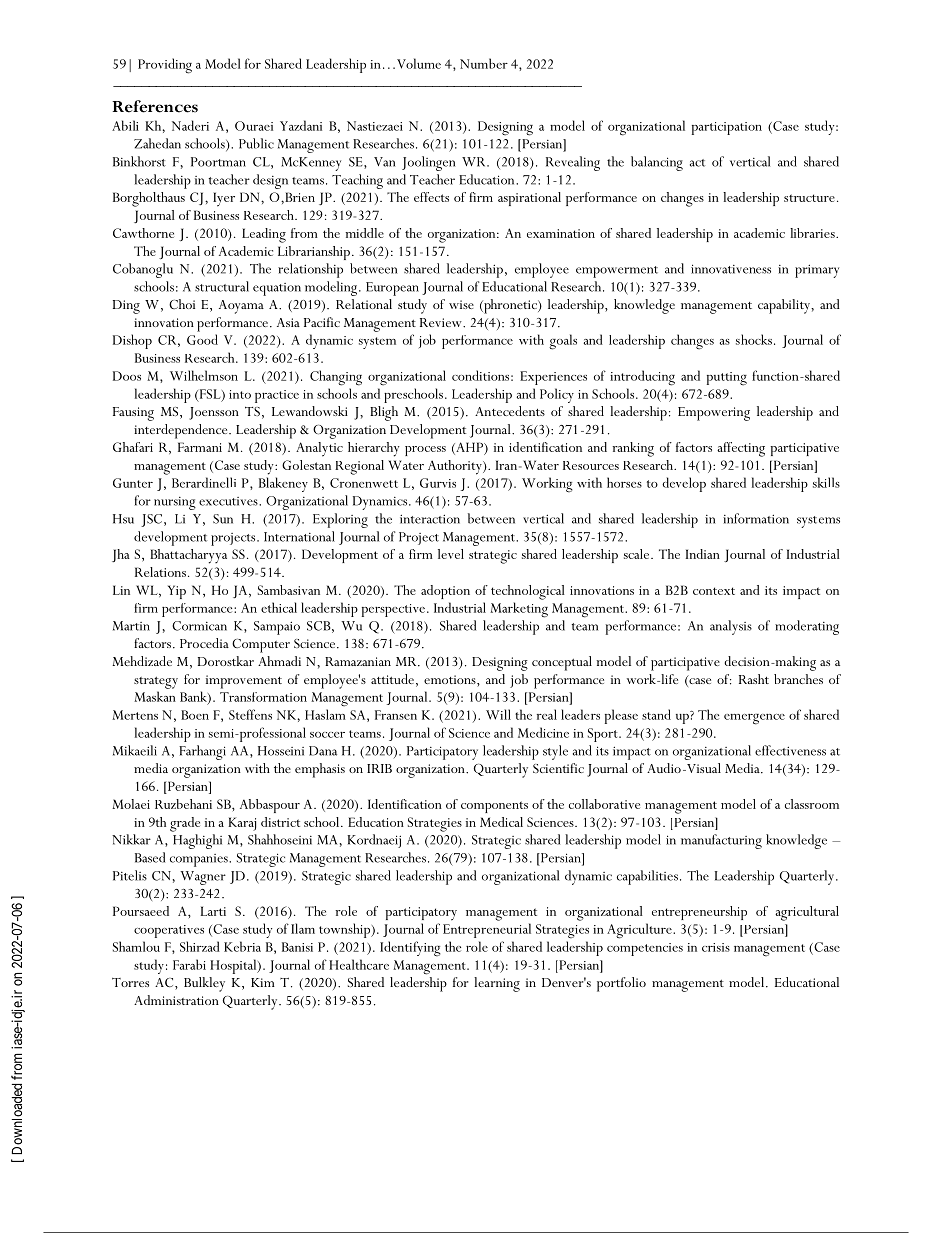 This screenshot has height=1233, width=952. What do you see at coordinates (222, 286) in the screenshot?
I see `structural` at bounding box center [222, 286].
